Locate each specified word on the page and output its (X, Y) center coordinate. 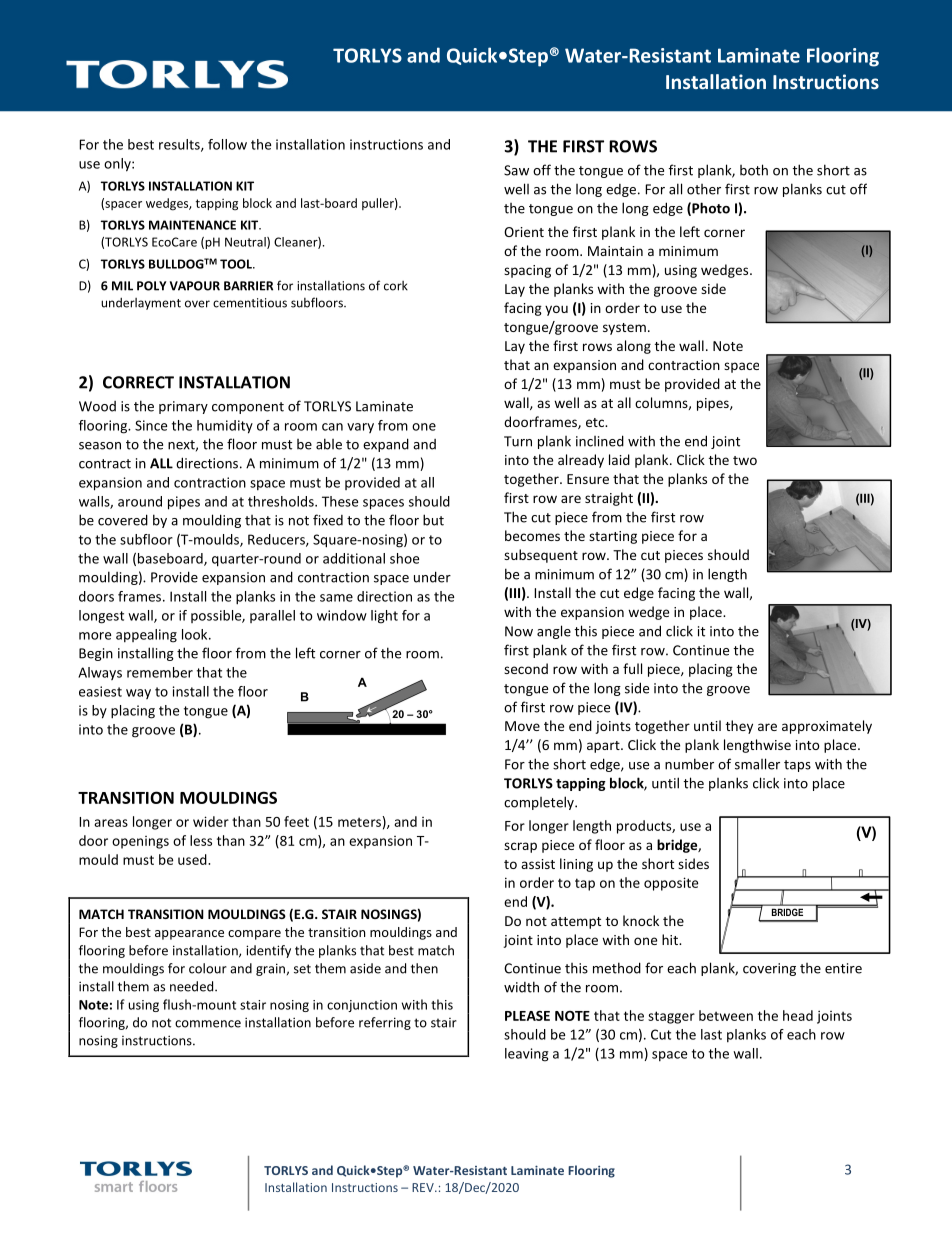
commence (208, 1024)
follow (227, 144)
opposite (671, 884)
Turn (518, 441)
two (745, 460)
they (739, 727)
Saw (516, 170)
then (424, 968)
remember (160, 672)
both (754, 170)
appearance (189, 935)
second (526, 668)
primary (183, 407)
